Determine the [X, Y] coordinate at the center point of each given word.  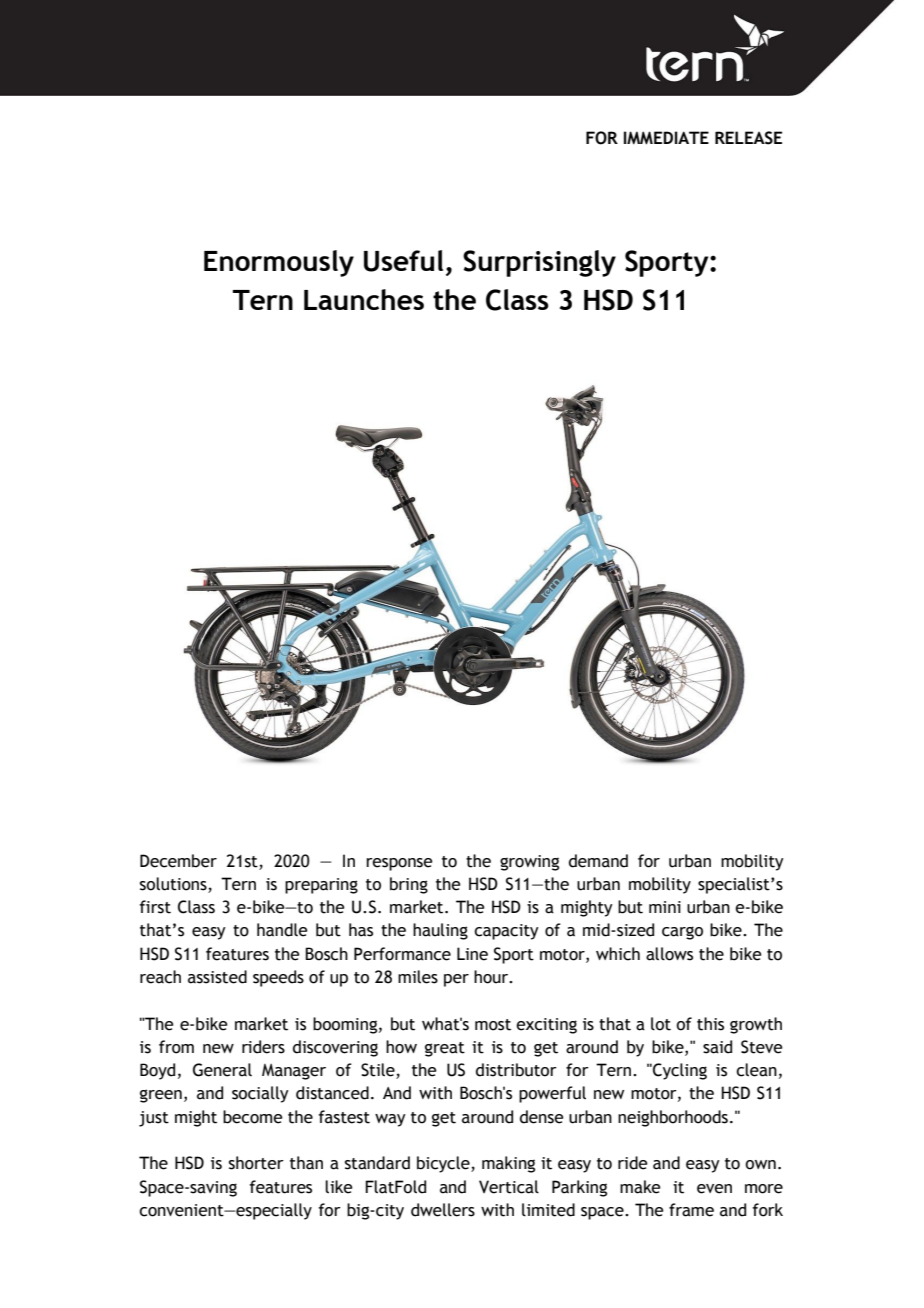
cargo [682, 933]
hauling [440, 931]
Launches [364, 299]
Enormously [279, 263]
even [714, 1189]
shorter [256, 1163]
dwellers [443, 1210]
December [178, 861]
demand [598, 861]
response [399, 864]
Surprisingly [539, 263]
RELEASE [748, 138]
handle [282, 930]
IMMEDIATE [666, 138]
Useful [403, 261]
